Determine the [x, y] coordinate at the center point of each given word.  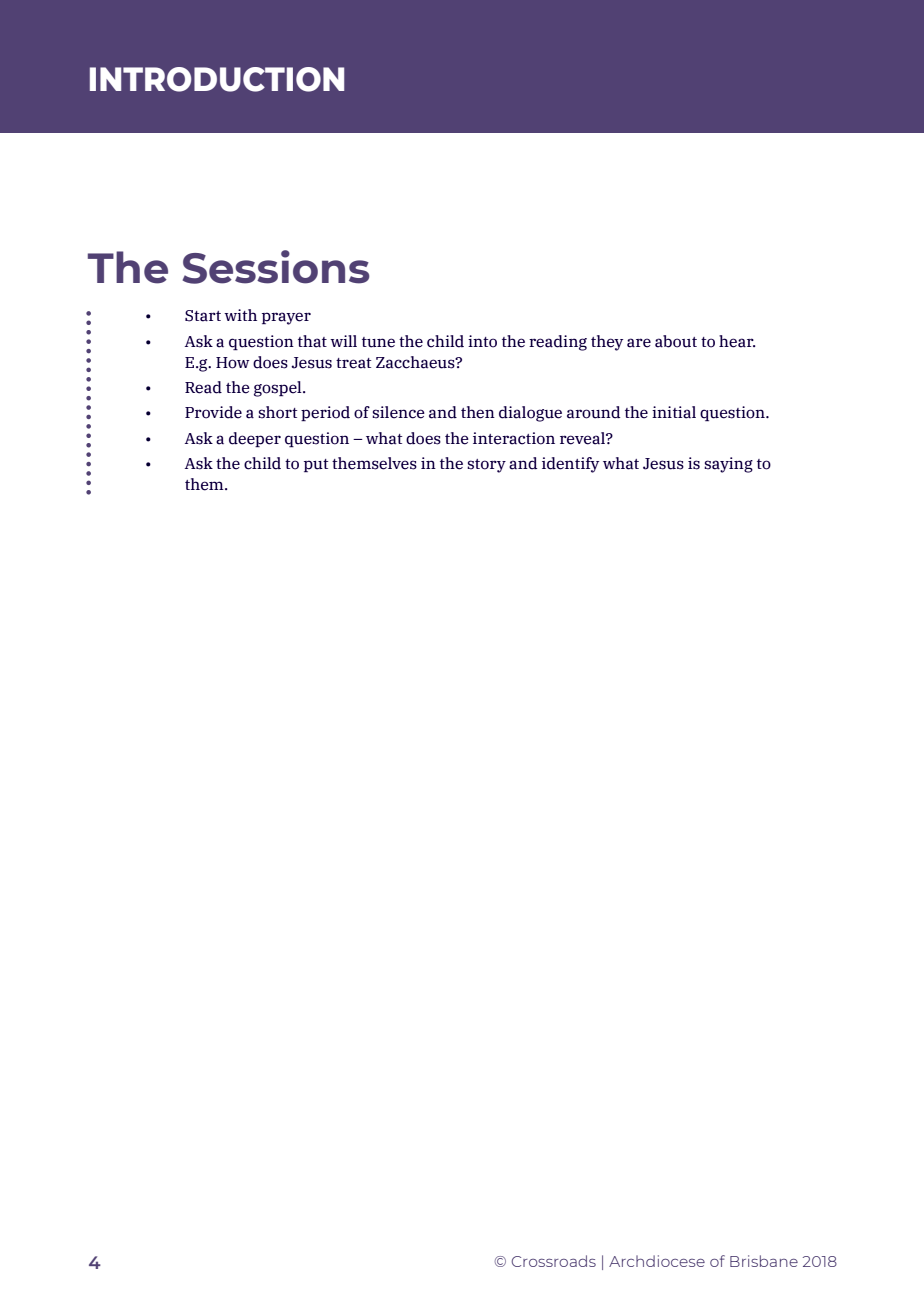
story [486, 466]
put [316, 465]
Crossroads [553, 1261]
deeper [255, 439]
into [482, 341]
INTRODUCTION [217, 79]
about [676, 341]
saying [728, 465]
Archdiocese [657, 1261]
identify [570, 465]
